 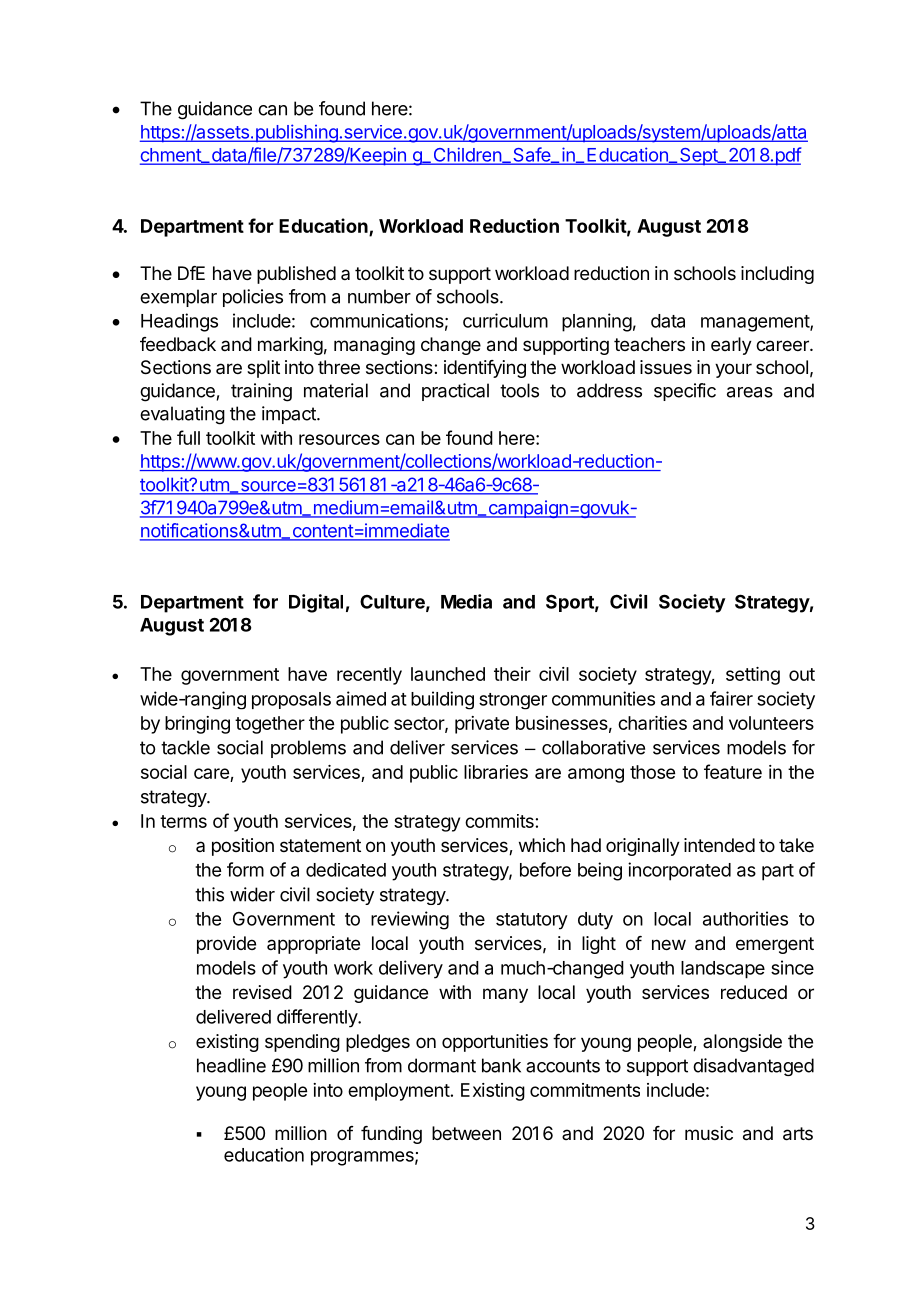 What do you see at coordinates (513, 701) in the image?
I see `stronger` at bounding box center [513, 701].
